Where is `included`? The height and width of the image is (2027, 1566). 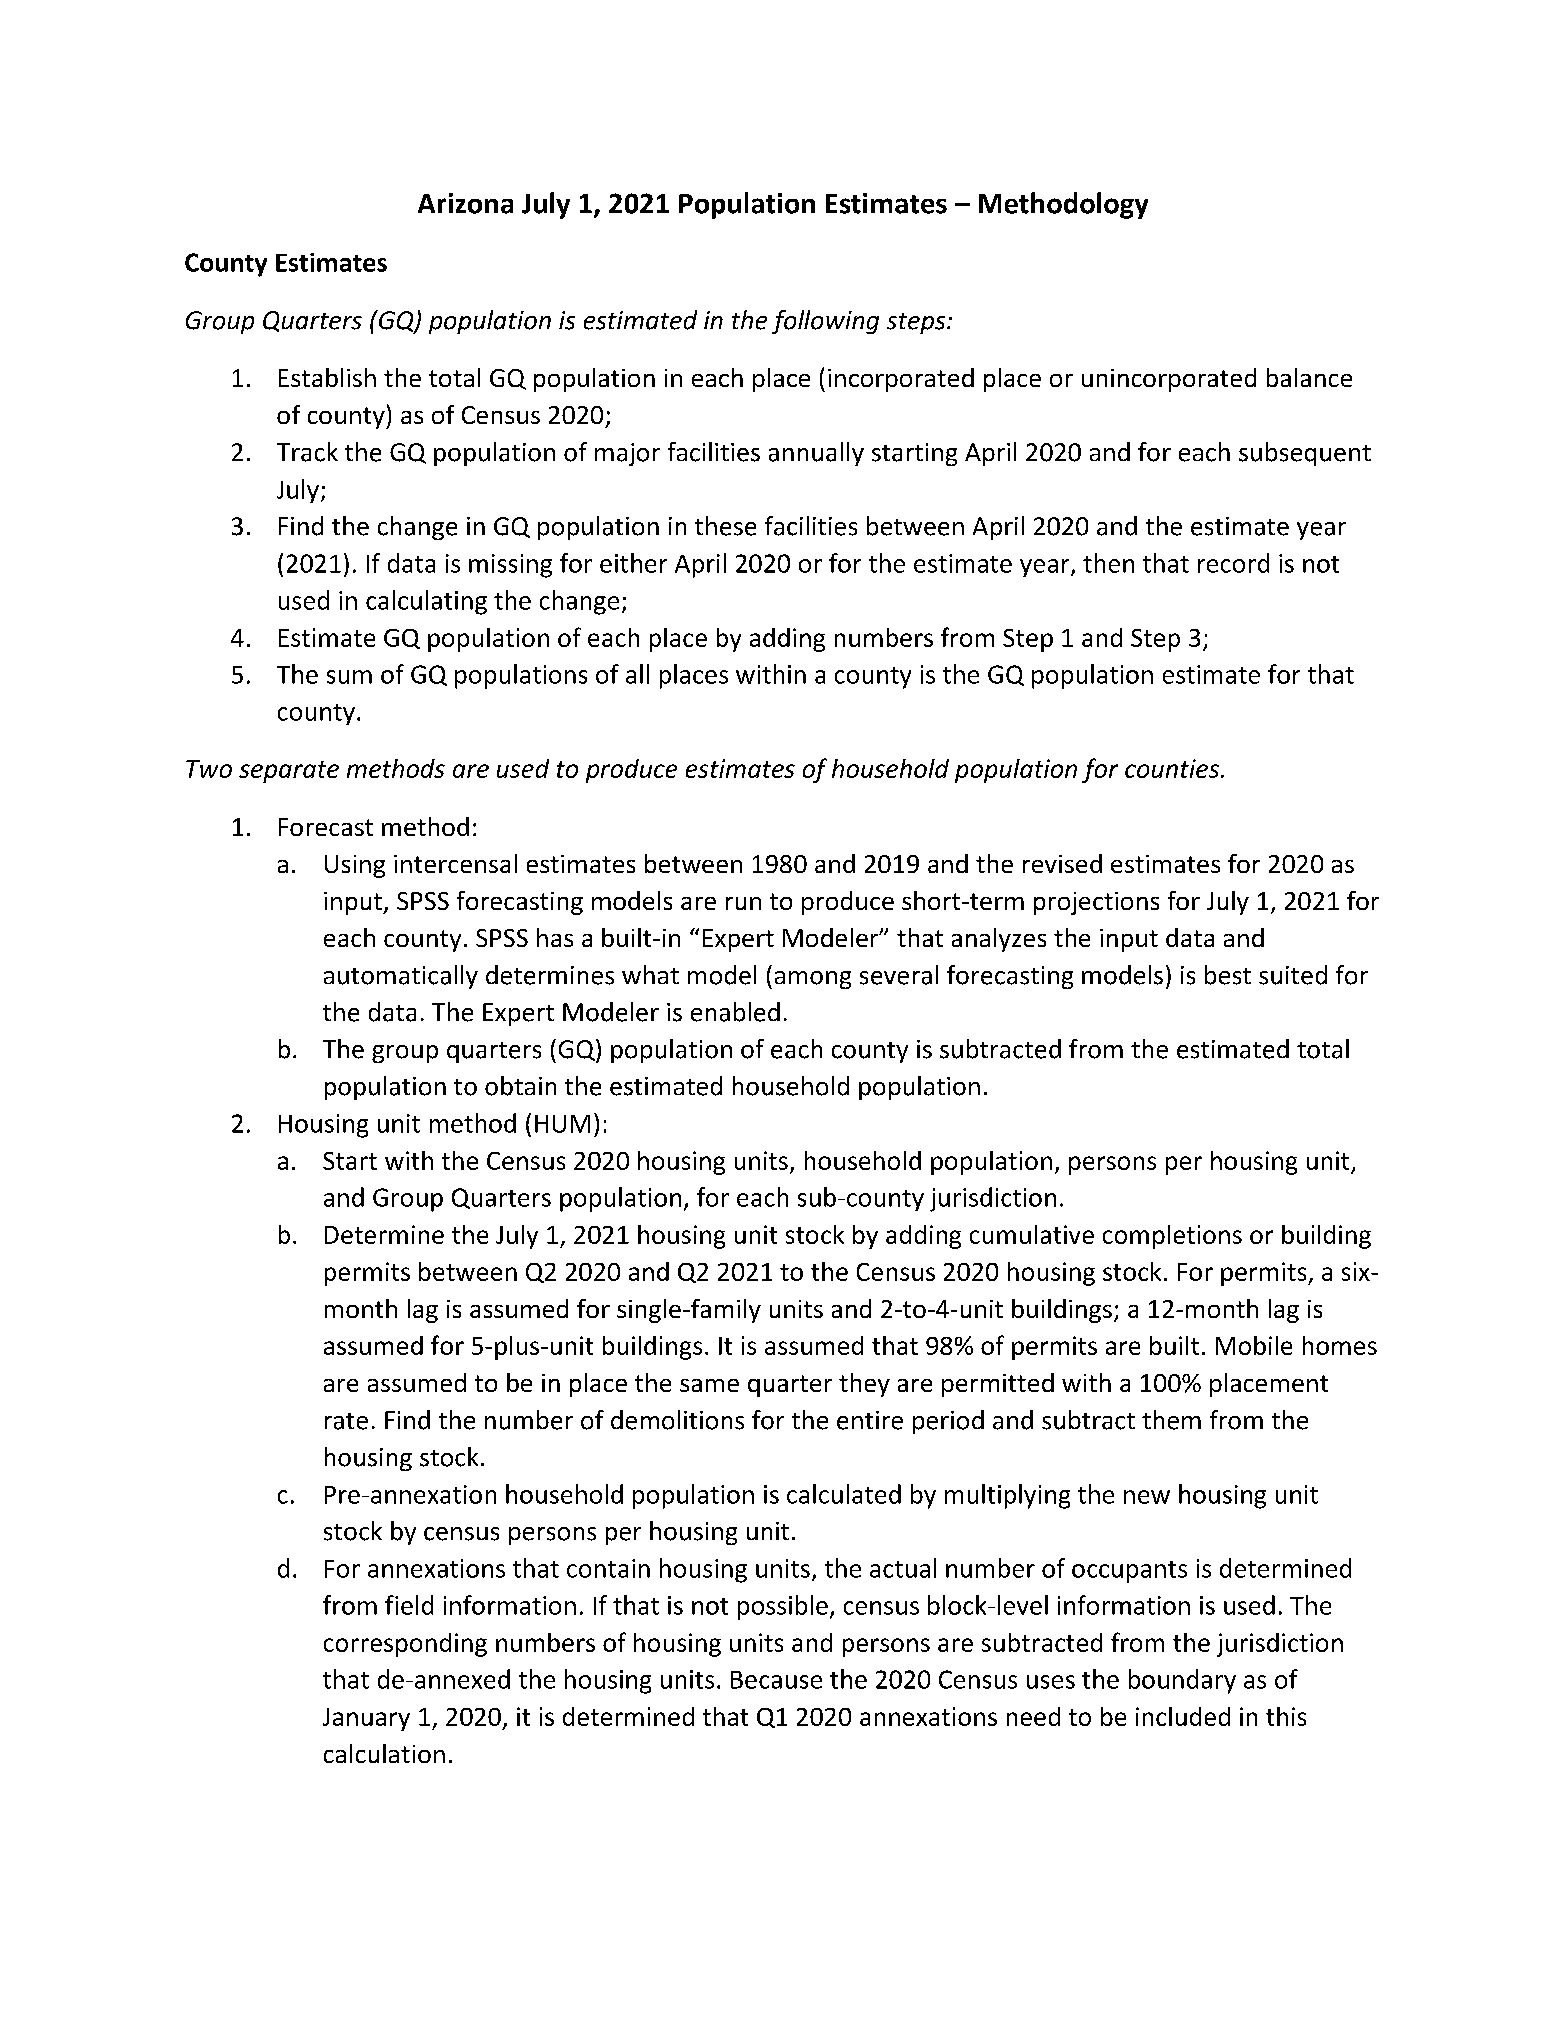 included is located at coordinates (1183, 1716).
